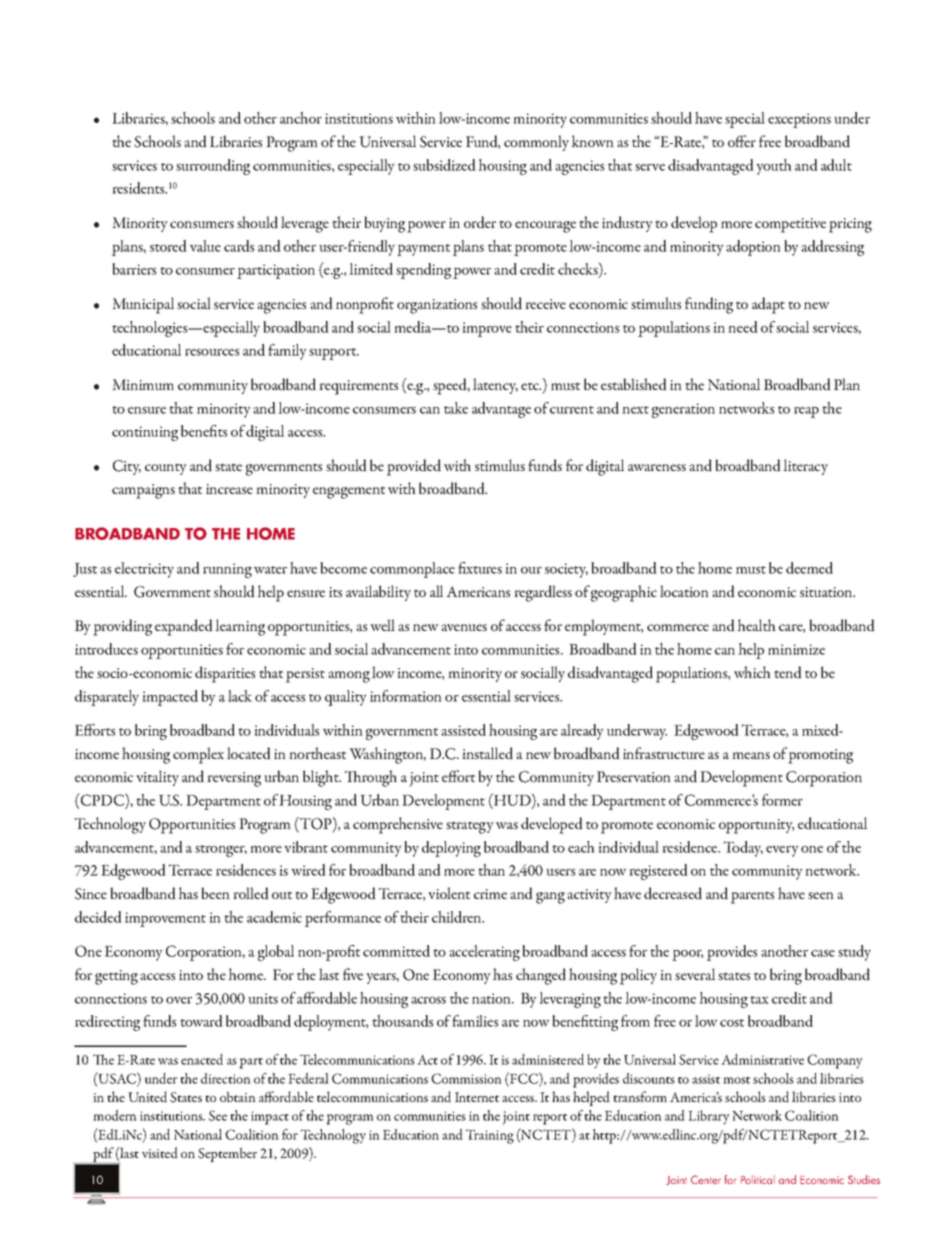  I want to click on avenues, so click(464, 627).
